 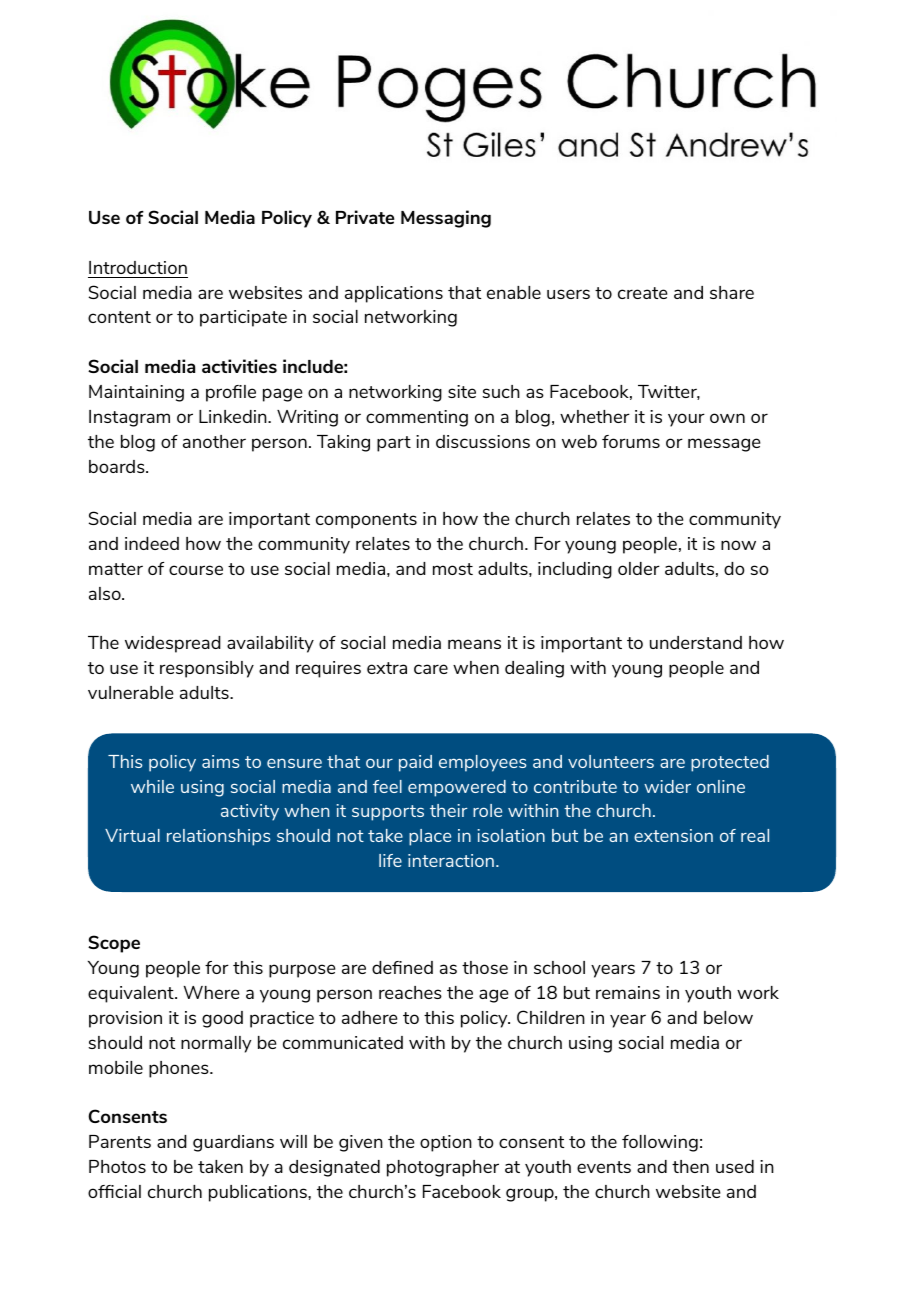 I want to click on discussions, so click(x=483, y=441).
